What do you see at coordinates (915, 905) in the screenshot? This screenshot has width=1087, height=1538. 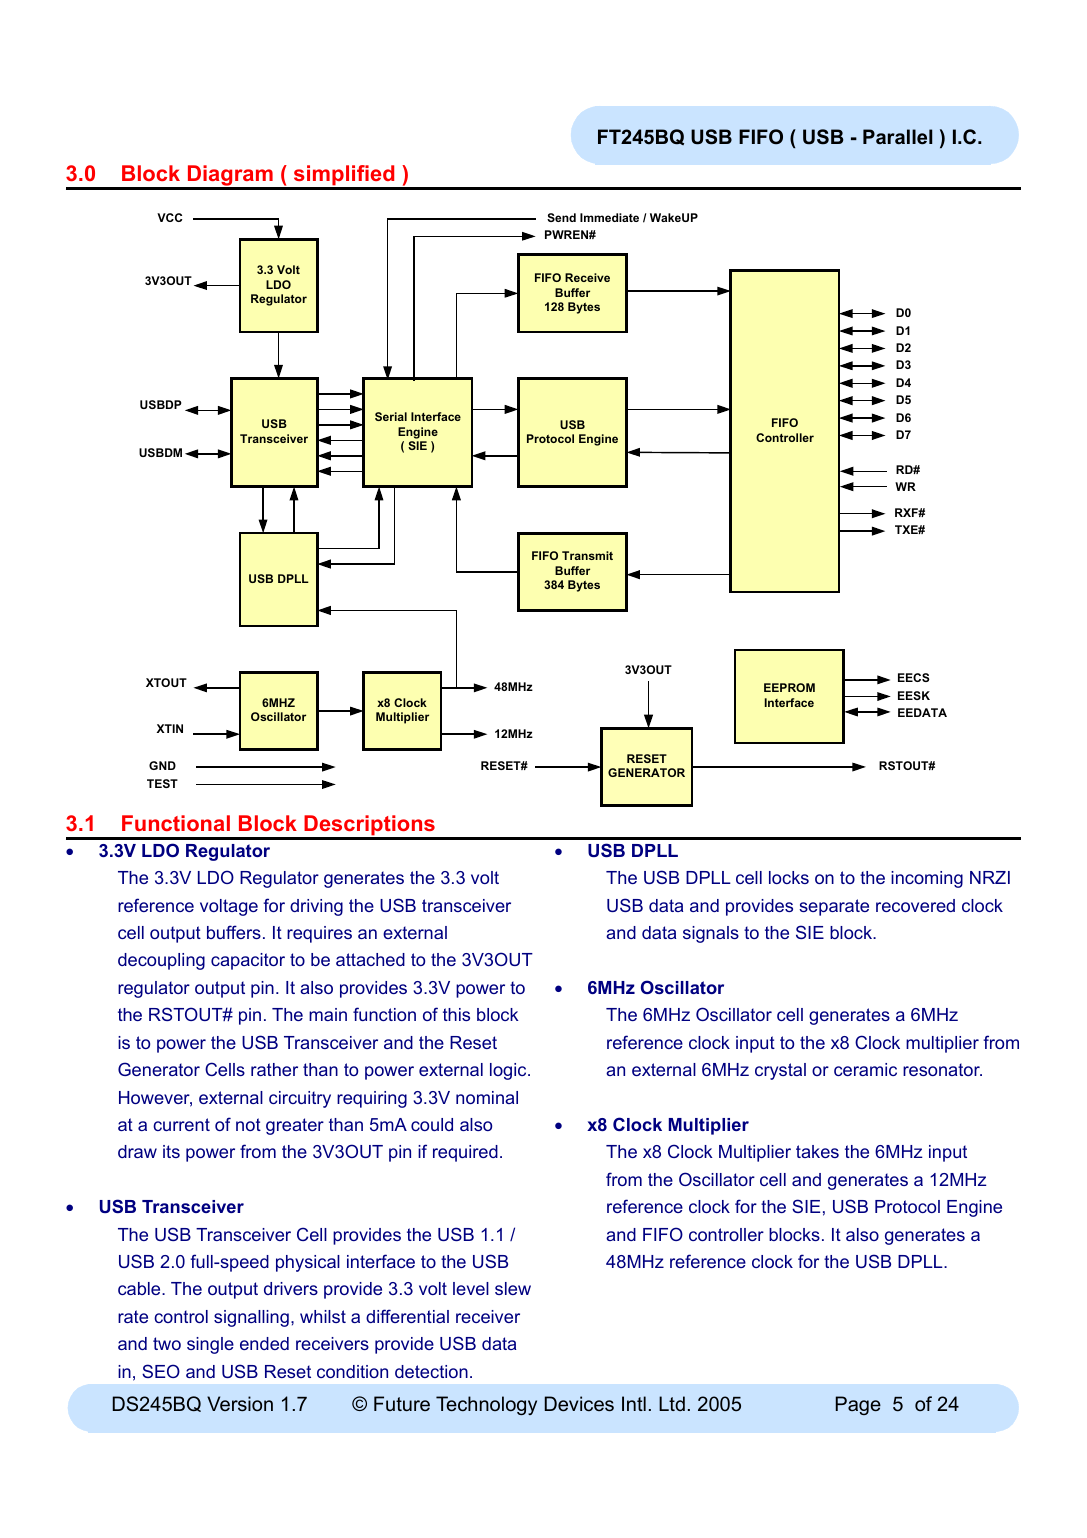 I see `recovered` at bounding box center [915, 905].
